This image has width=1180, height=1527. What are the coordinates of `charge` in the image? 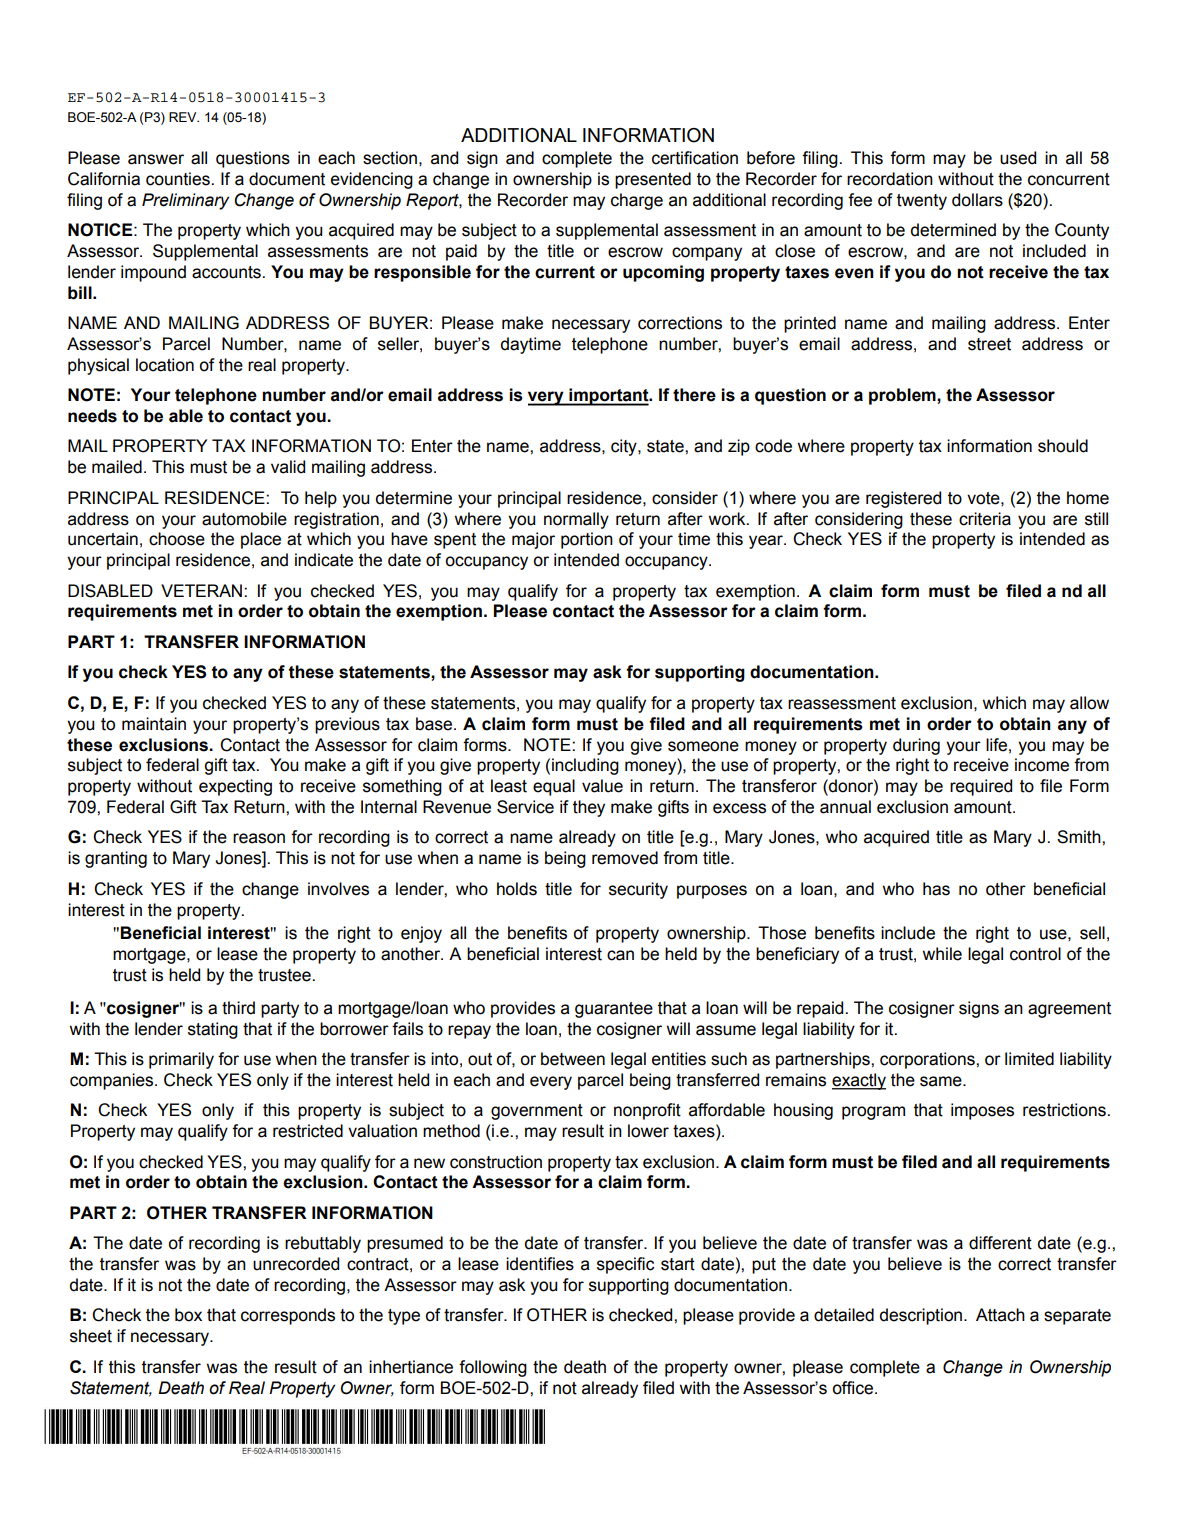 It's located at (637, 201).
